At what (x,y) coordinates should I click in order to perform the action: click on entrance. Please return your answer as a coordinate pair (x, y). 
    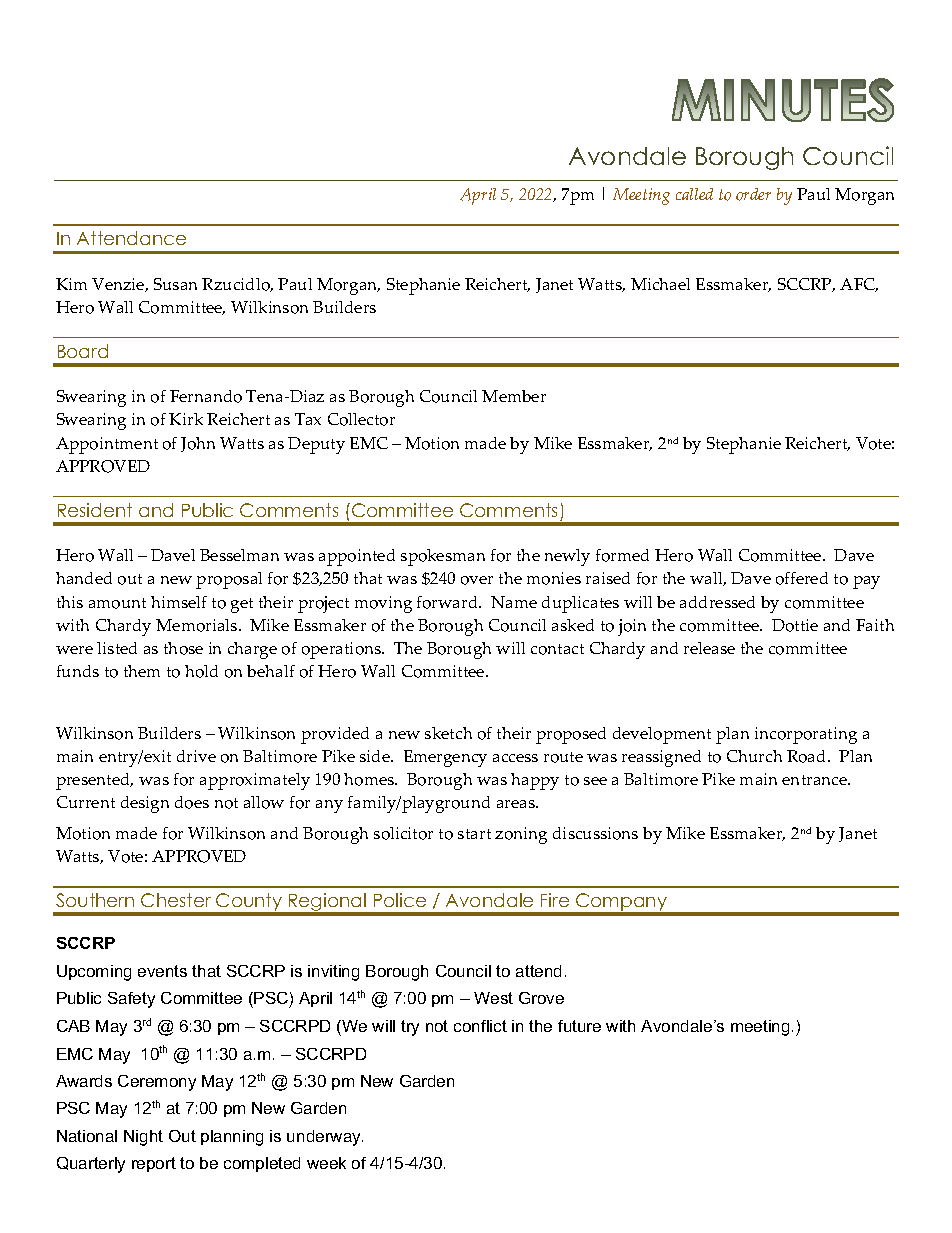
    Looking at the image, I should click on (816, 780).
